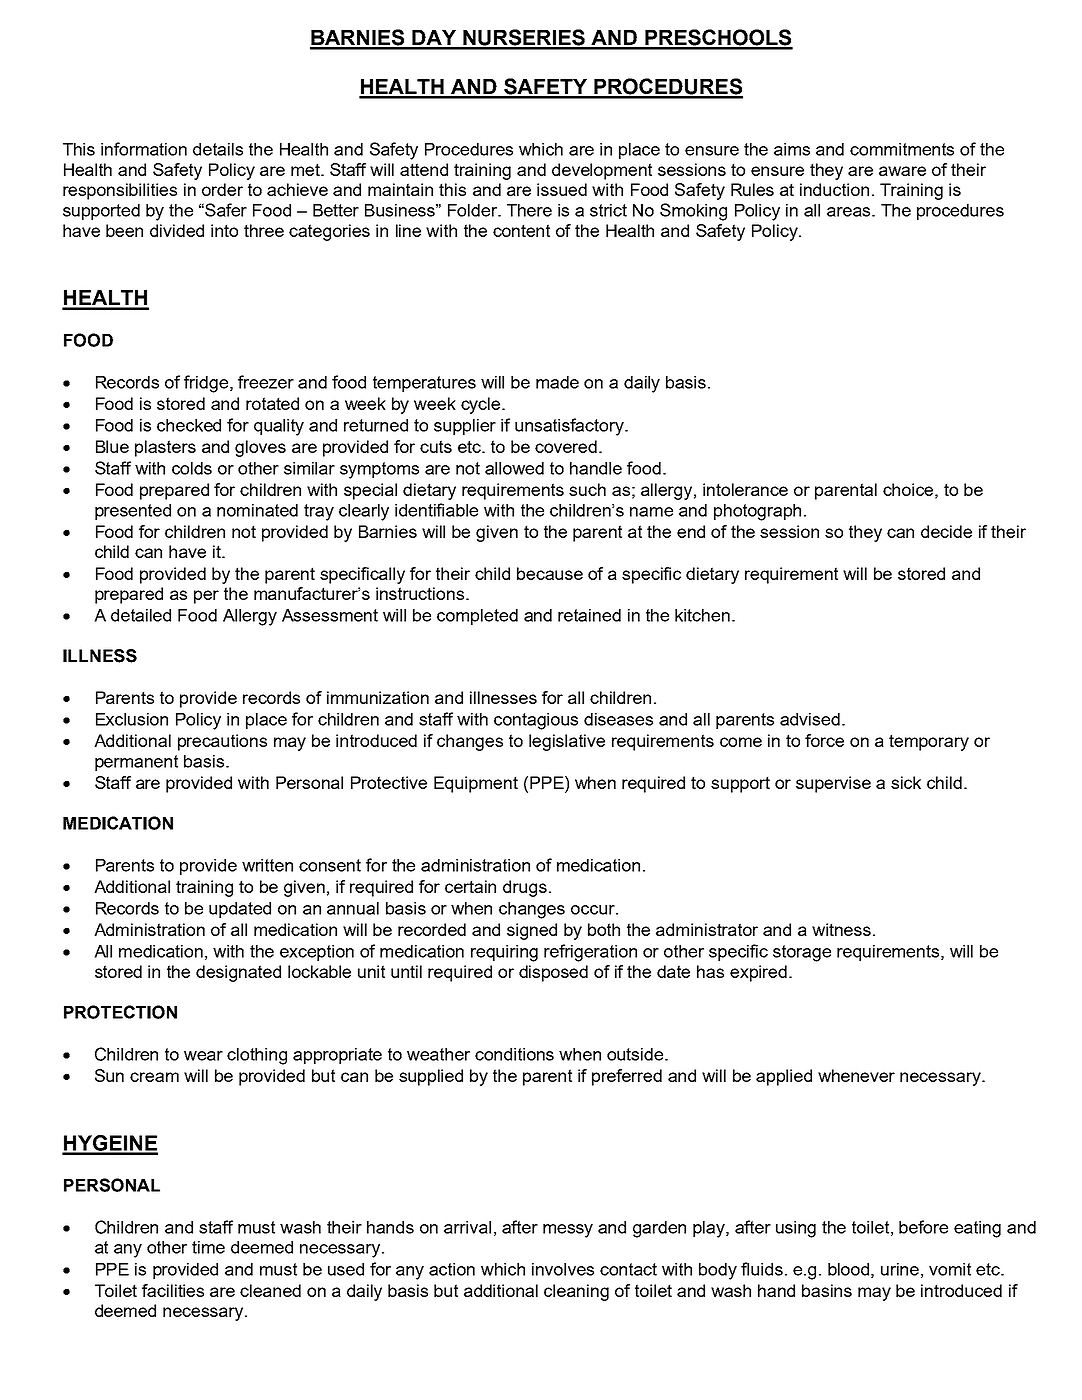  I want to click on contagious, so click(536, 721).
